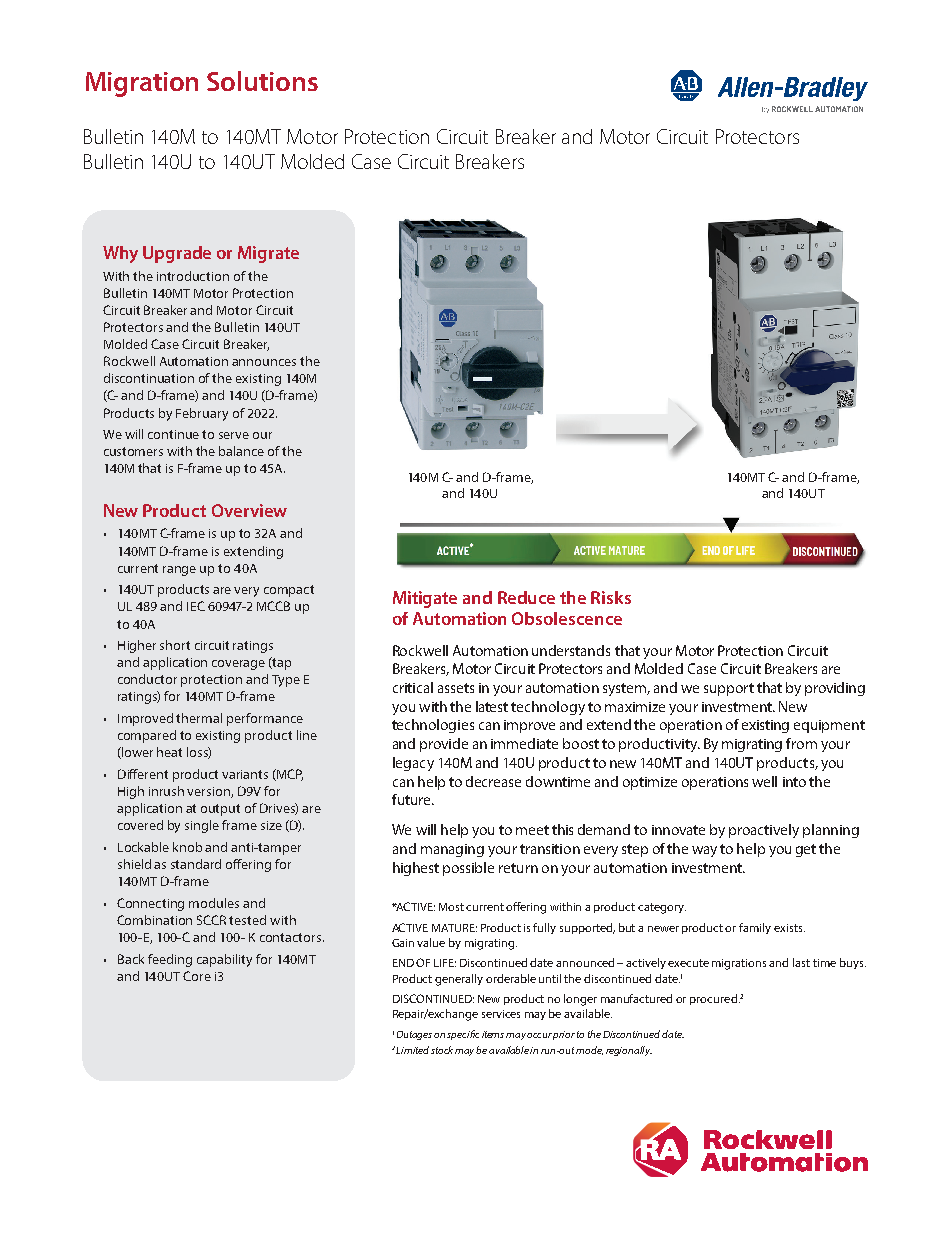 Image resolution: width=952 pixels, height=1233 pixels. I want to click on Migrate, so click(268, 254).
